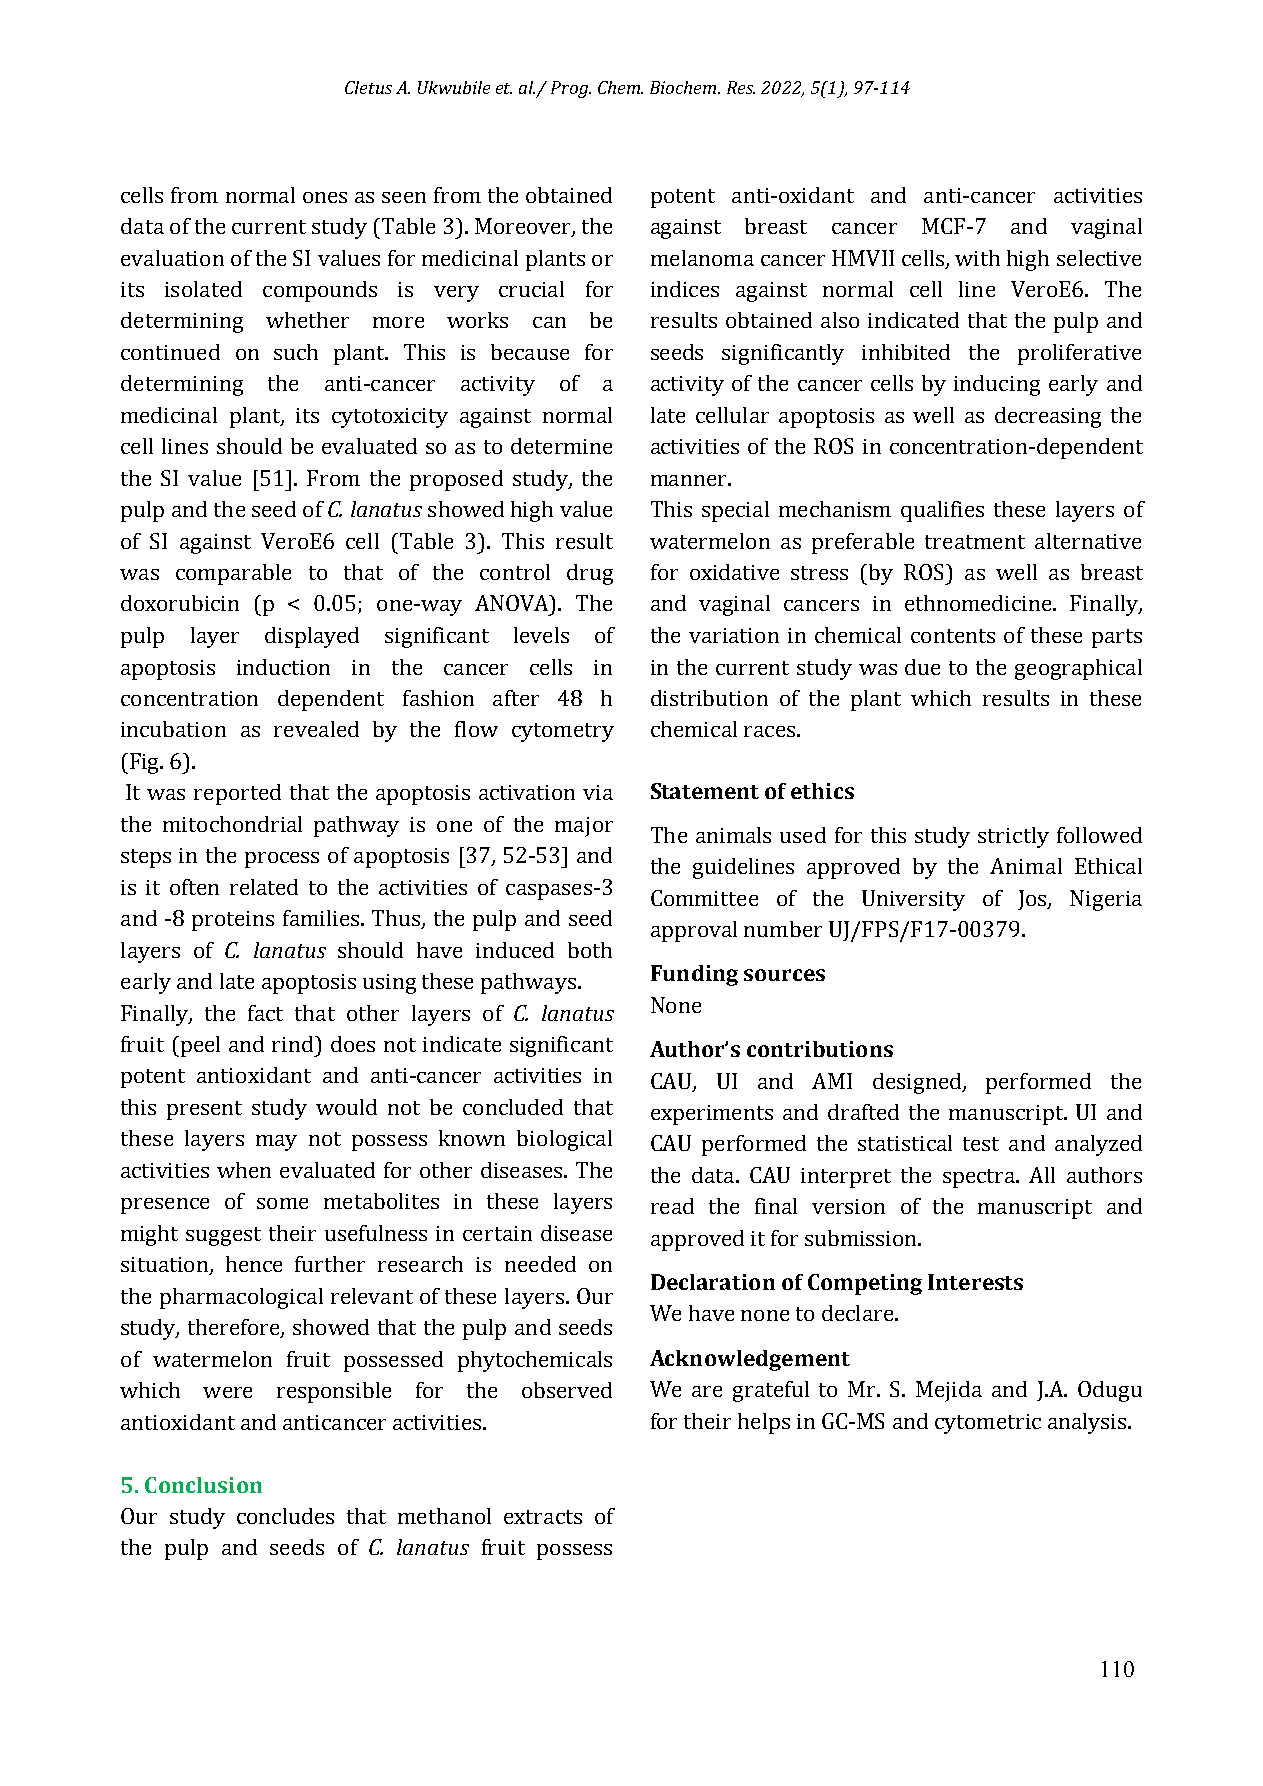 The image size is (1263, 1786). What do you see at coordinates (694, 975) in the document?
I see `Funding` at bounding box center [694, 975].
